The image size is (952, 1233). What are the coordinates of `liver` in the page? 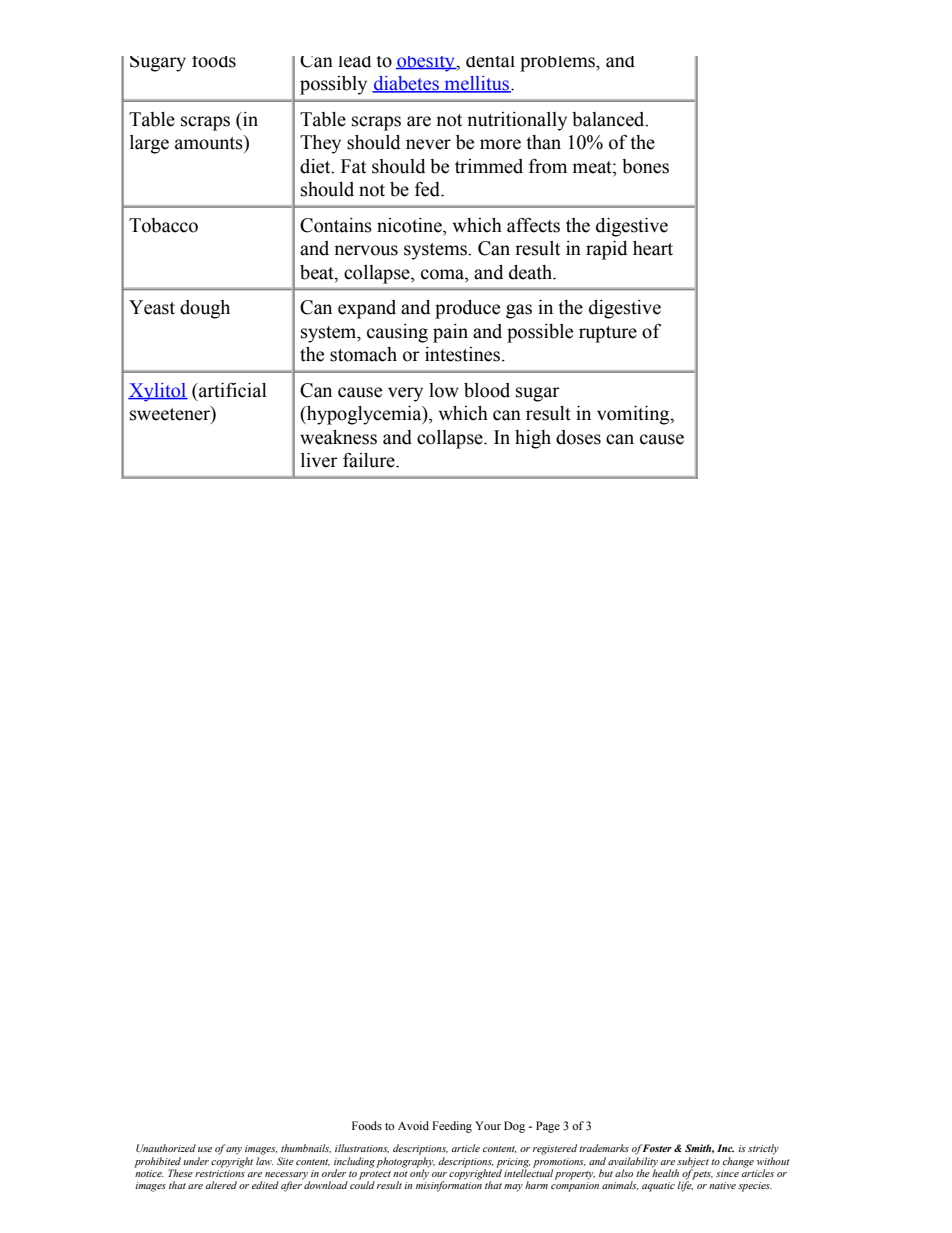 It's located at (319, 460).
